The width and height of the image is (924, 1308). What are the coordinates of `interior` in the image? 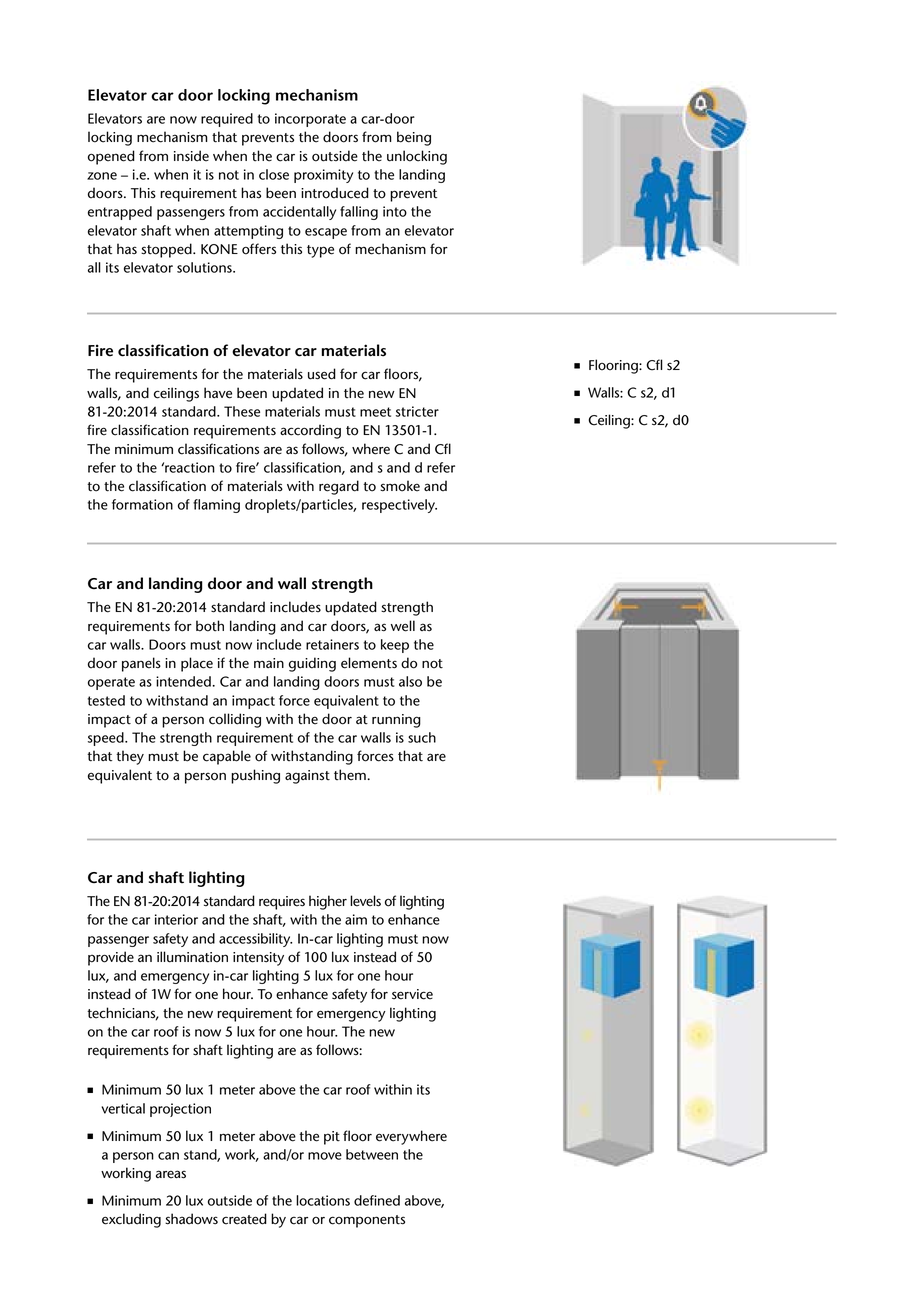 It's located at (176, 919).
